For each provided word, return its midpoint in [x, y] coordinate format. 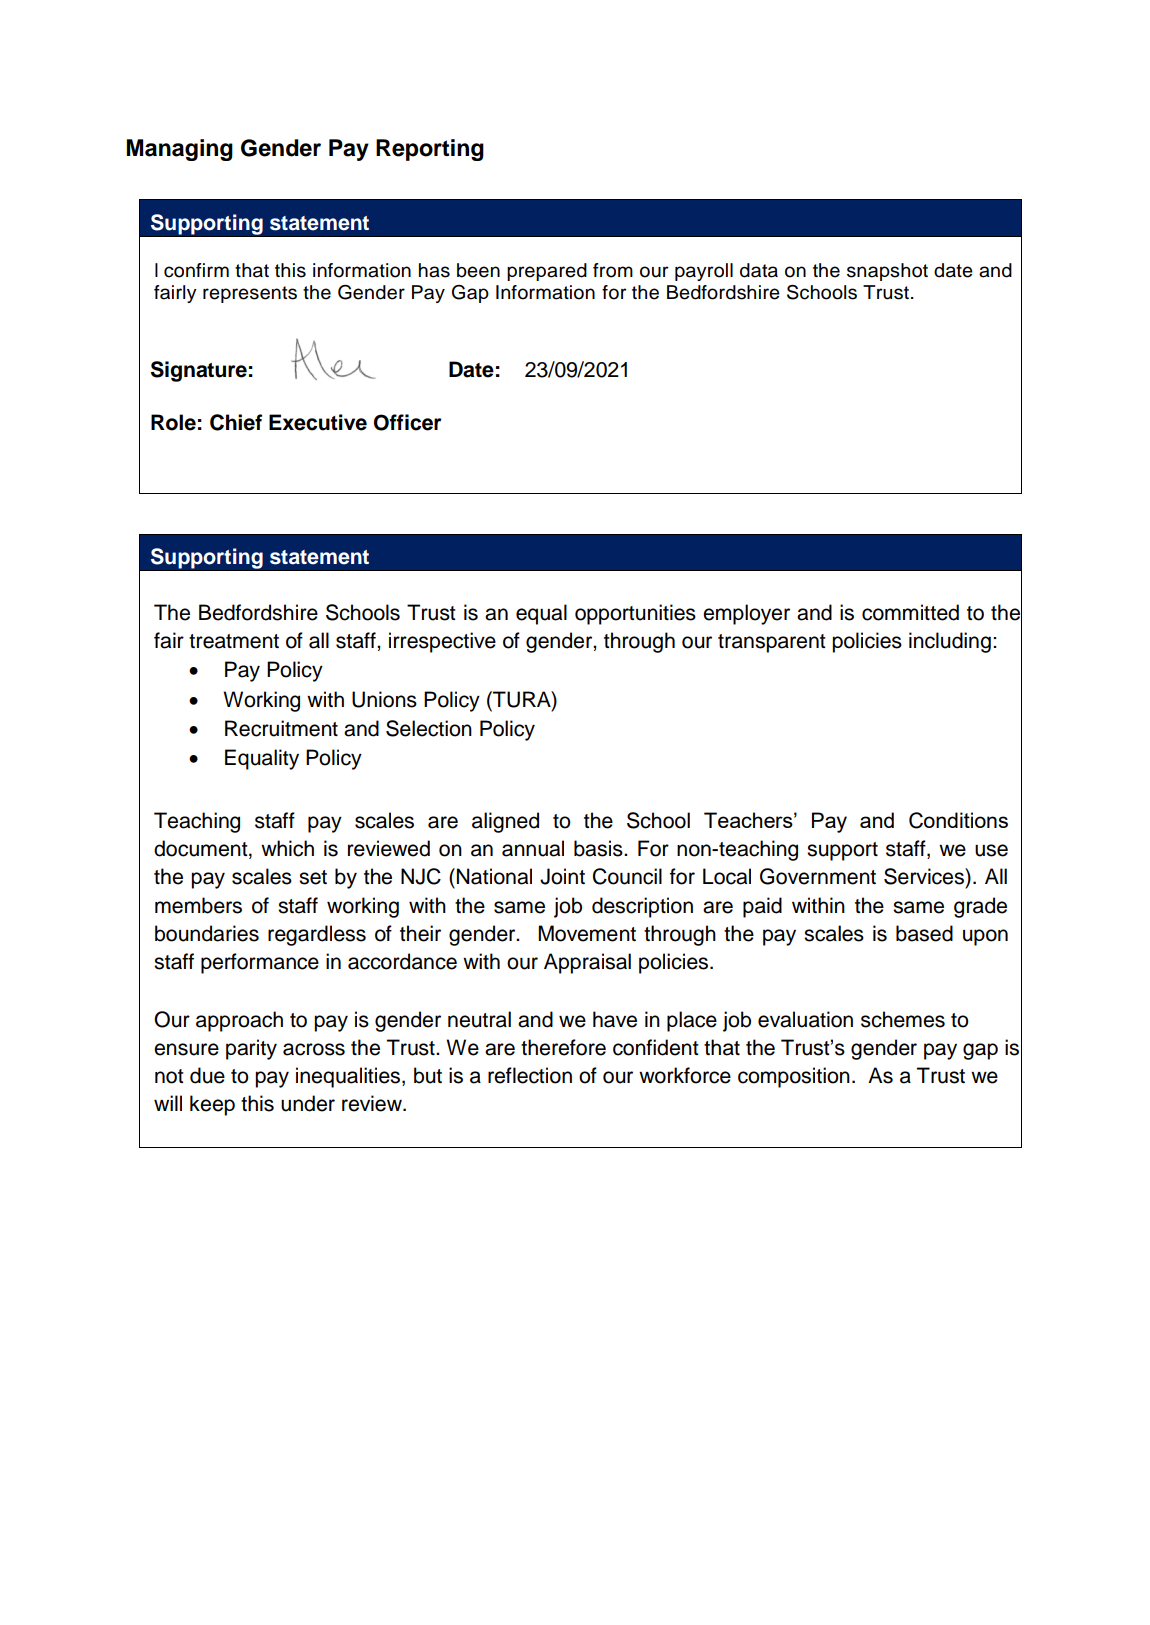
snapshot [887, 272]
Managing [180, 150]
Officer [408, 422]
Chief [236, 422]
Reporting [430, 150]
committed [910, 612]
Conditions [958, 820]
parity [251, 1049]
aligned [505, 822]
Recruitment [281, 728]
